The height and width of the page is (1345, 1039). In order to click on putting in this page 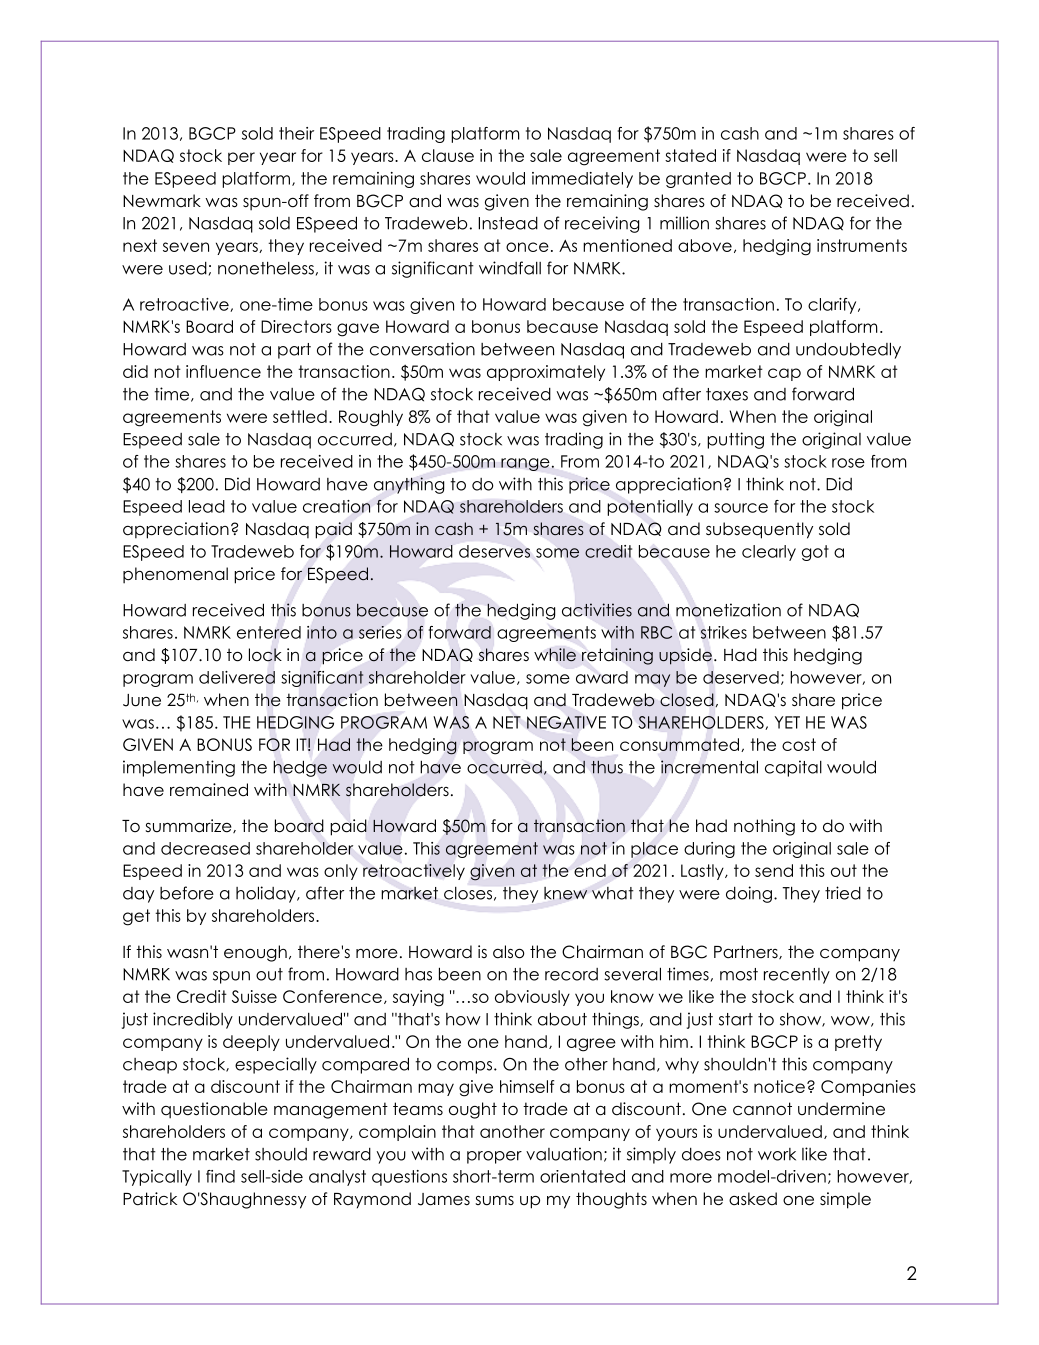, I will do `click(735, 440)`.
